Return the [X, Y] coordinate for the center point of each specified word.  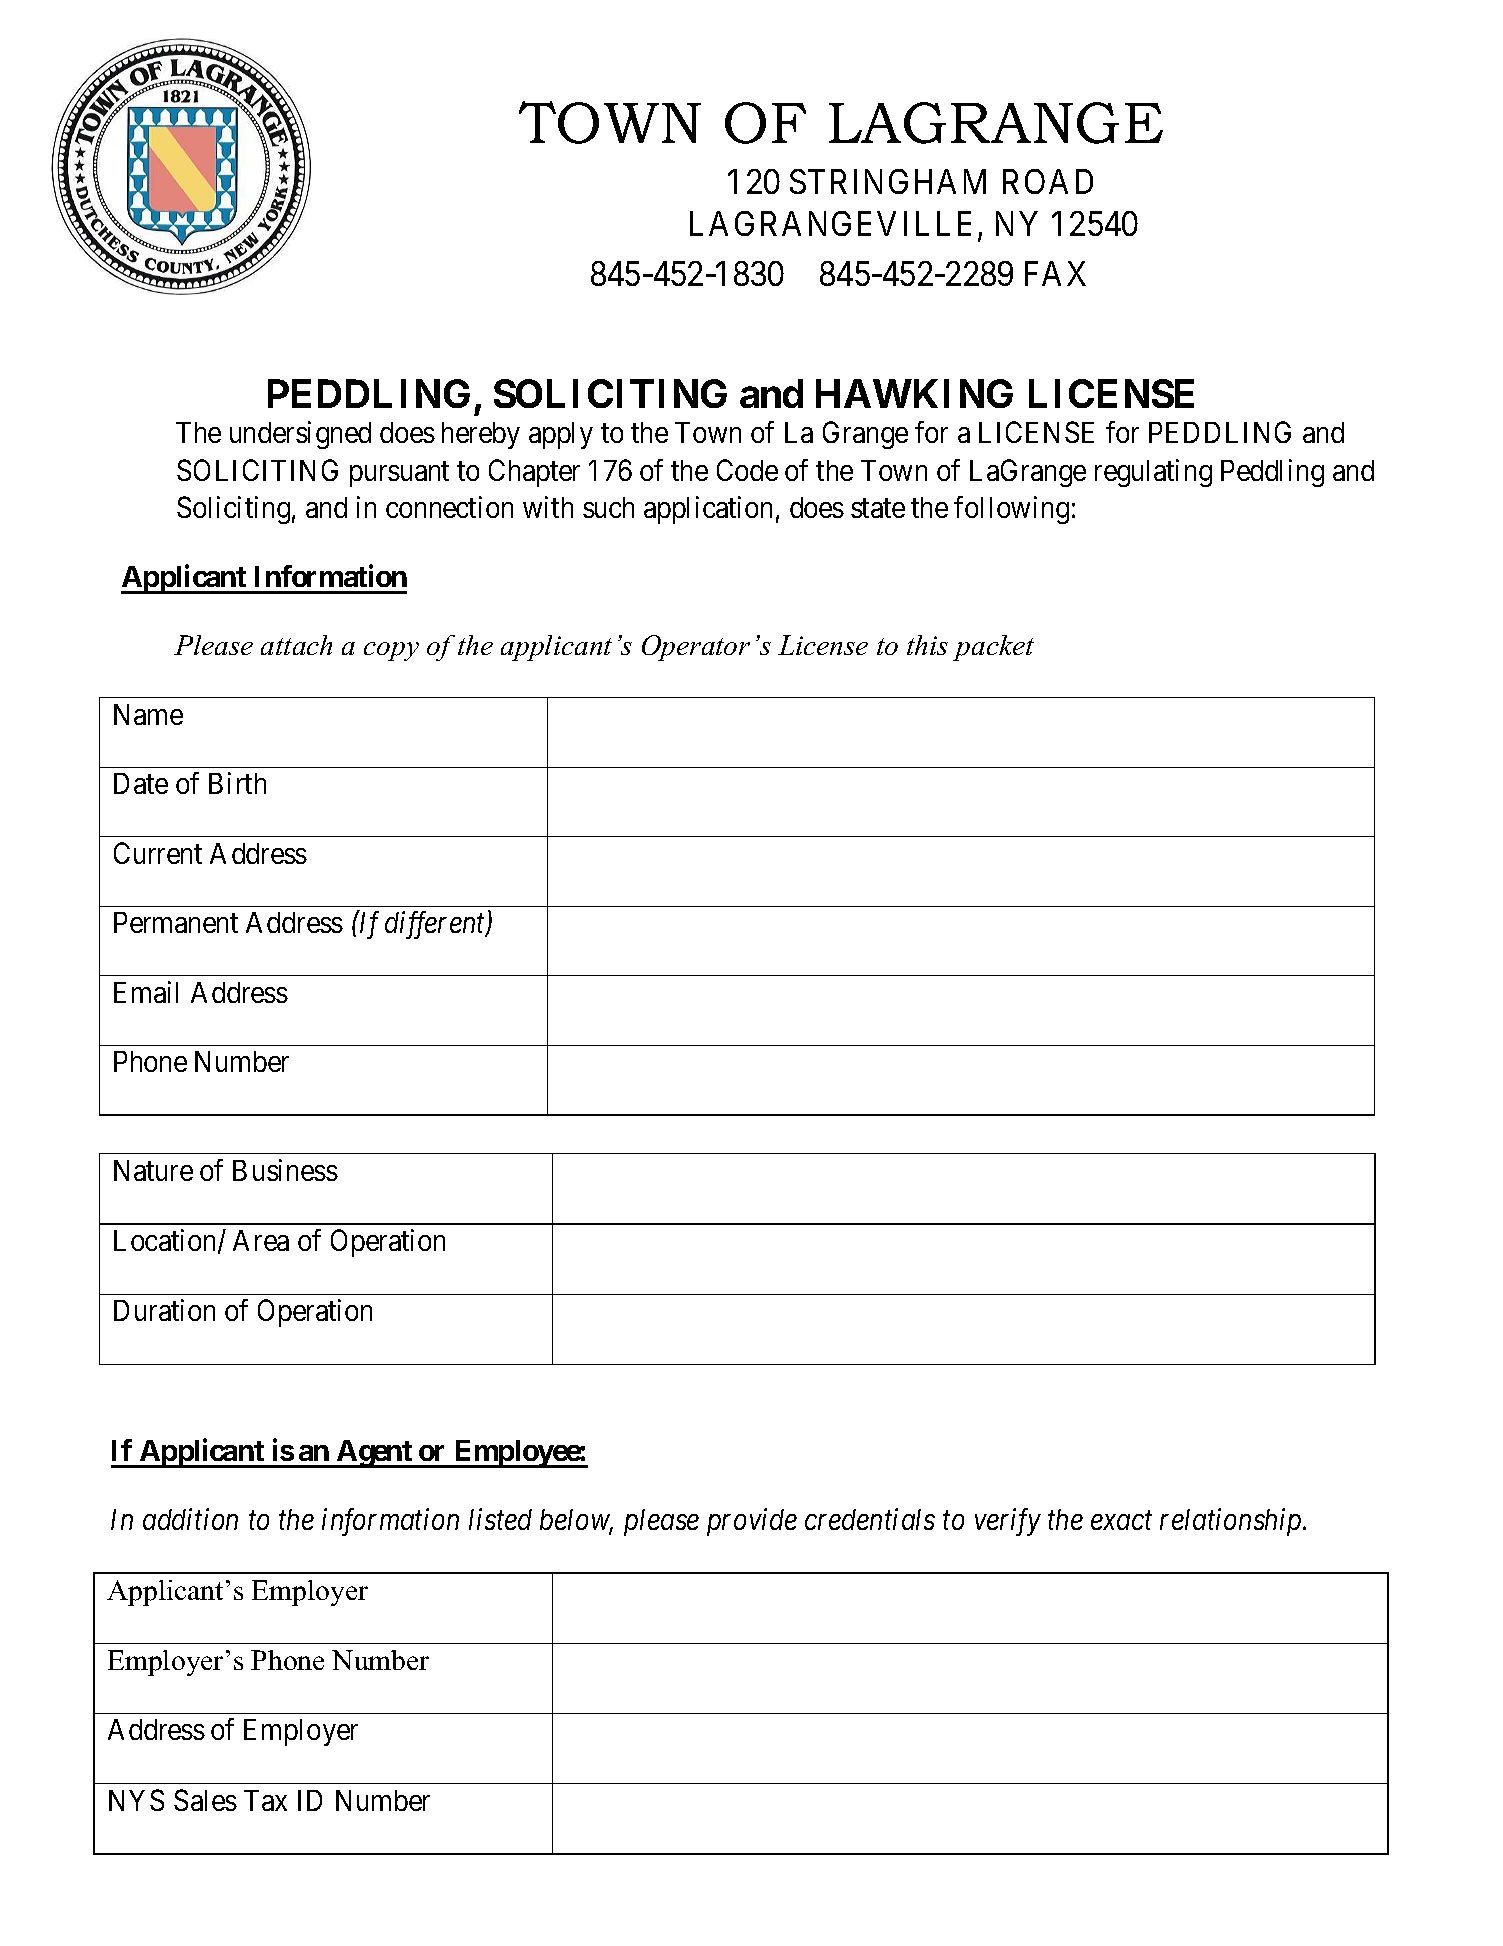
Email [146, 992]
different [436, 925]
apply [561, 435]
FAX [1055, 273]
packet [993, 648]
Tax [265, 1800]
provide [752, 1522]
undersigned [300, 435]
